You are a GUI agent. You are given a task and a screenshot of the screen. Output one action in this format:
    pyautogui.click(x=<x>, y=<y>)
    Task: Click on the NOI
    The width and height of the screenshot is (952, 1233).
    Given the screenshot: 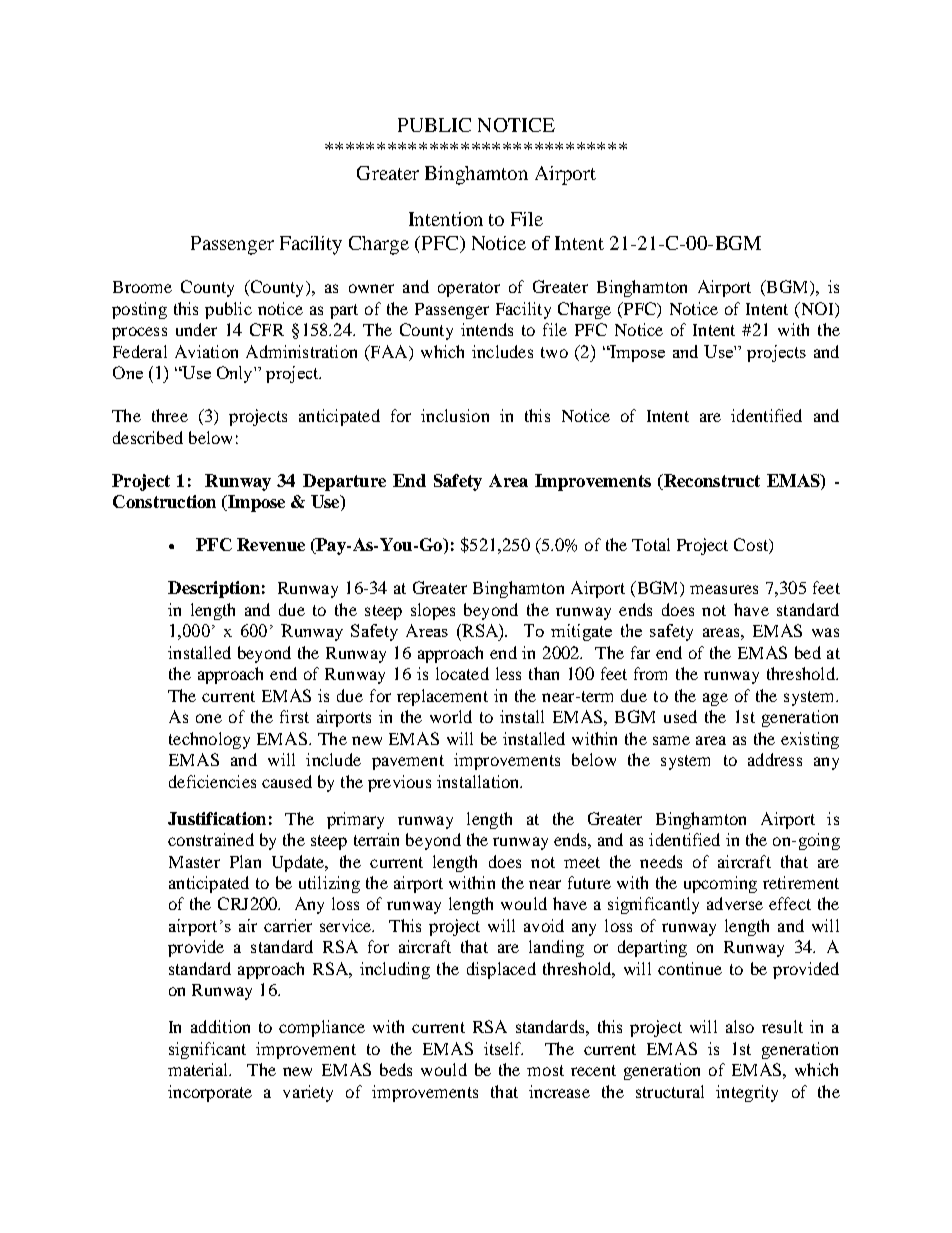 What is the action you would take?
    pyautogui.click(x=817, y=310)
